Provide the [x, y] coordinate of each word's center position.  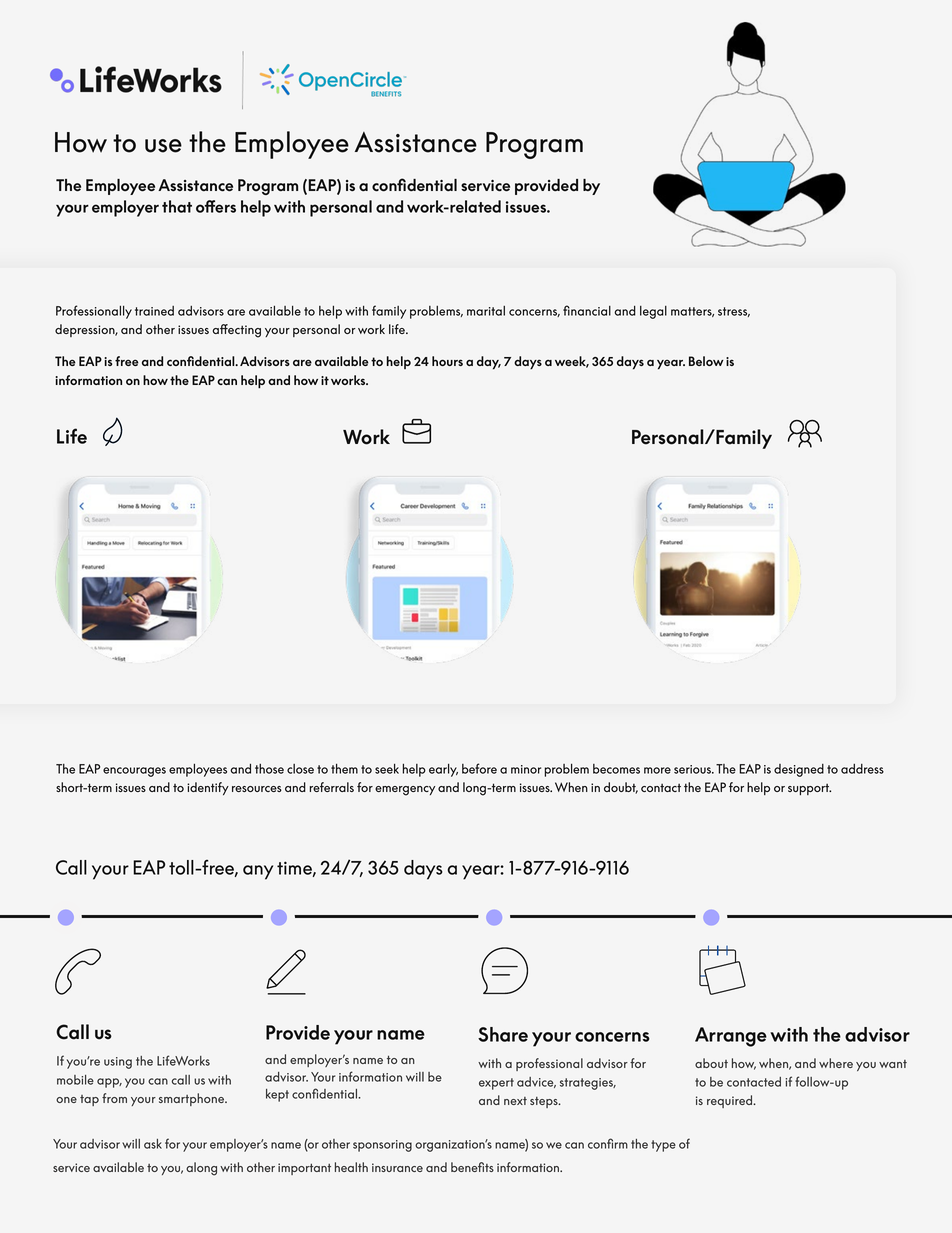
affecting [237, 331]
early [443, 770]
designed [799, 770]
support [809, 789]
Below [706, 361]
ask [153, 1144]
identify [208, 788]
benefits [472, 1167]
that [177, 206]
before [479, 768]
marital [486, 311]
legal [653, 312]
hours [447, 361]
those [269, 769]
